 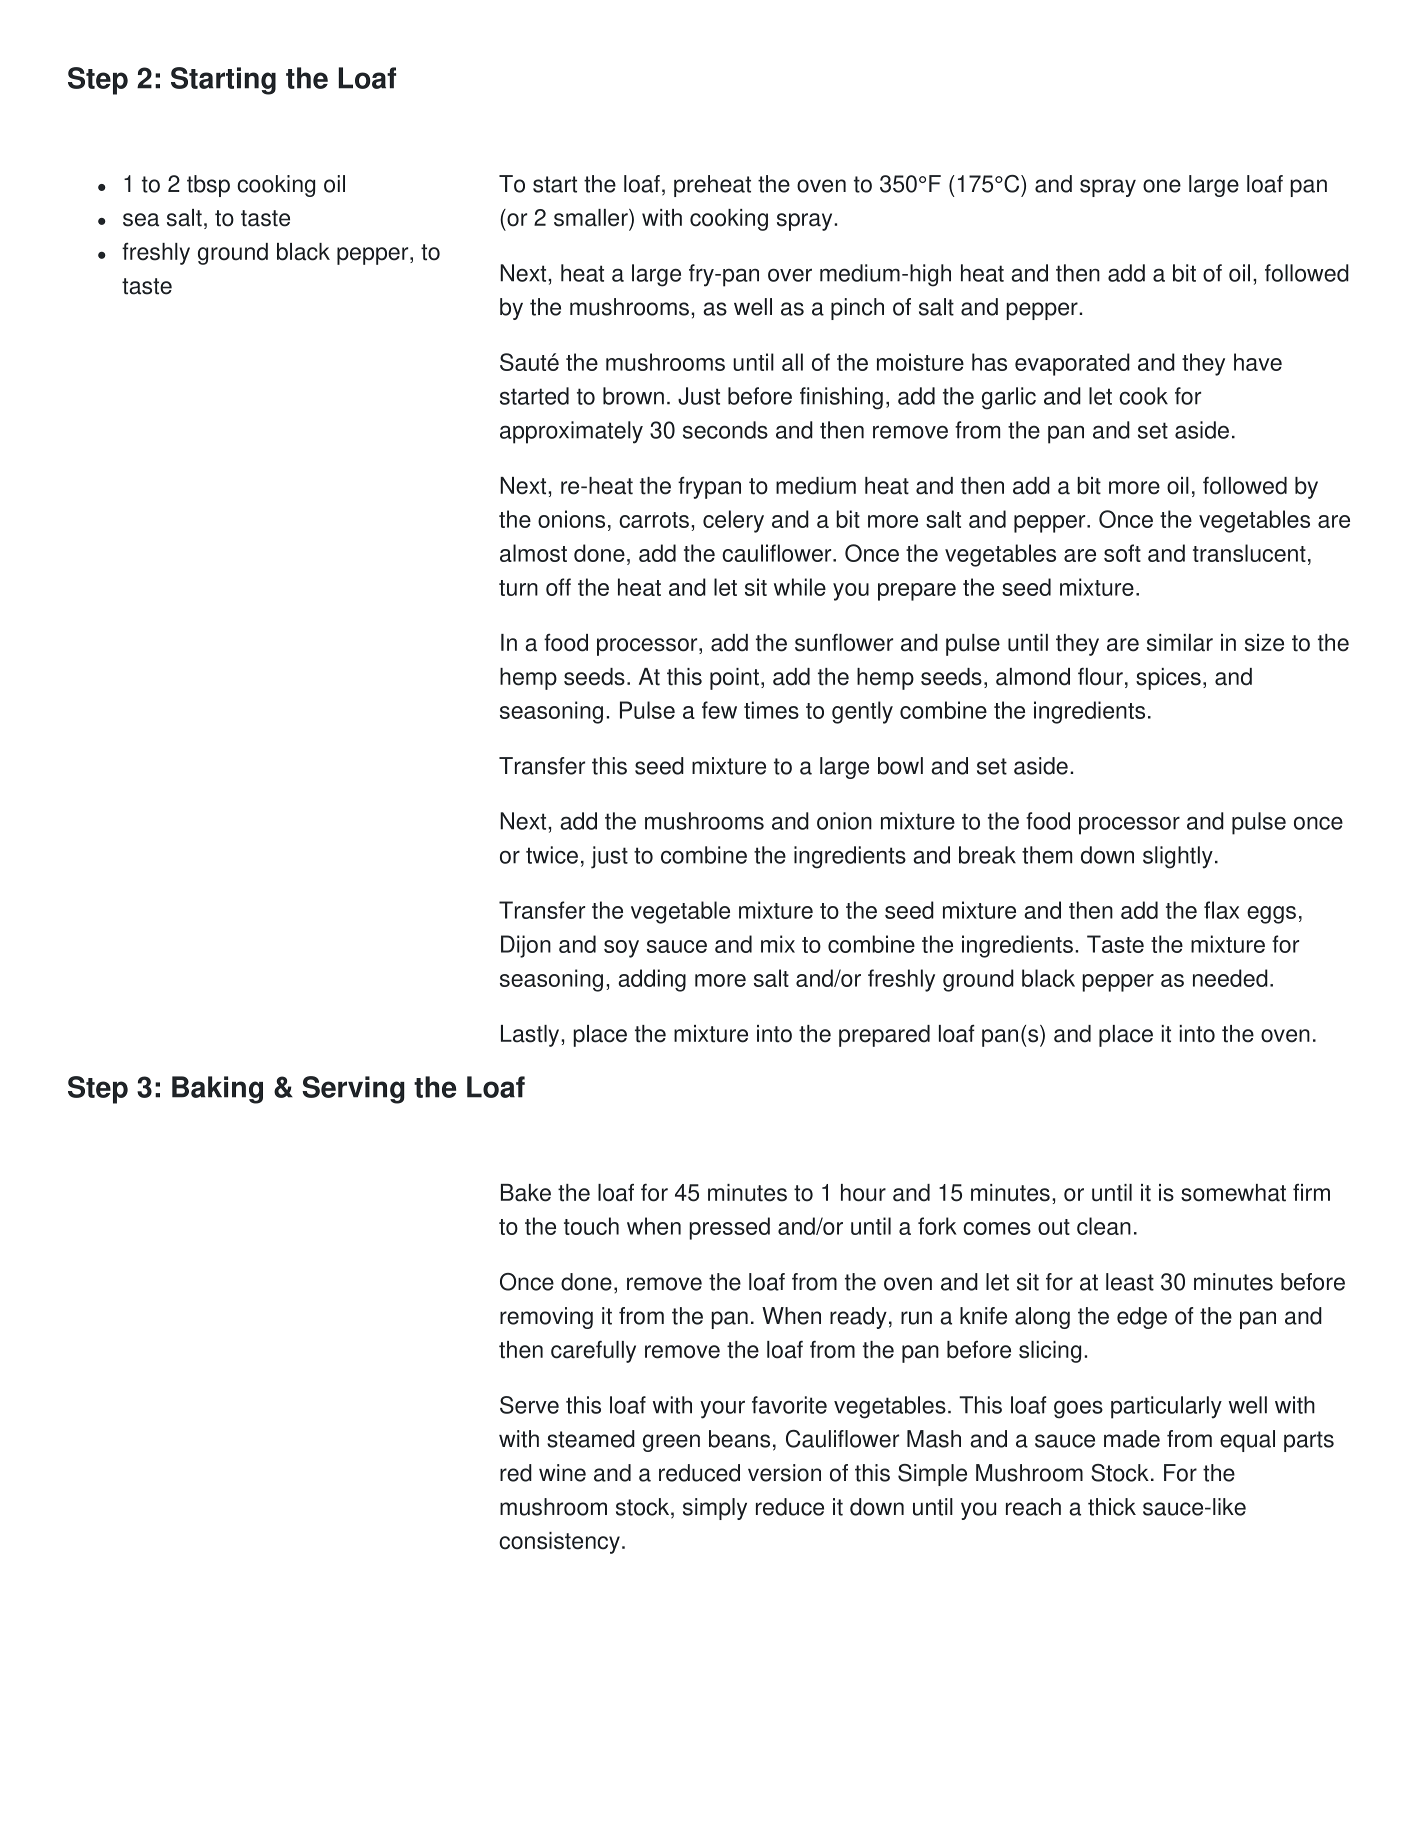 What do you see at coordinates (353, 1090) in the screenshot?
I see `Serving` at bounding box center [353, 1090].
